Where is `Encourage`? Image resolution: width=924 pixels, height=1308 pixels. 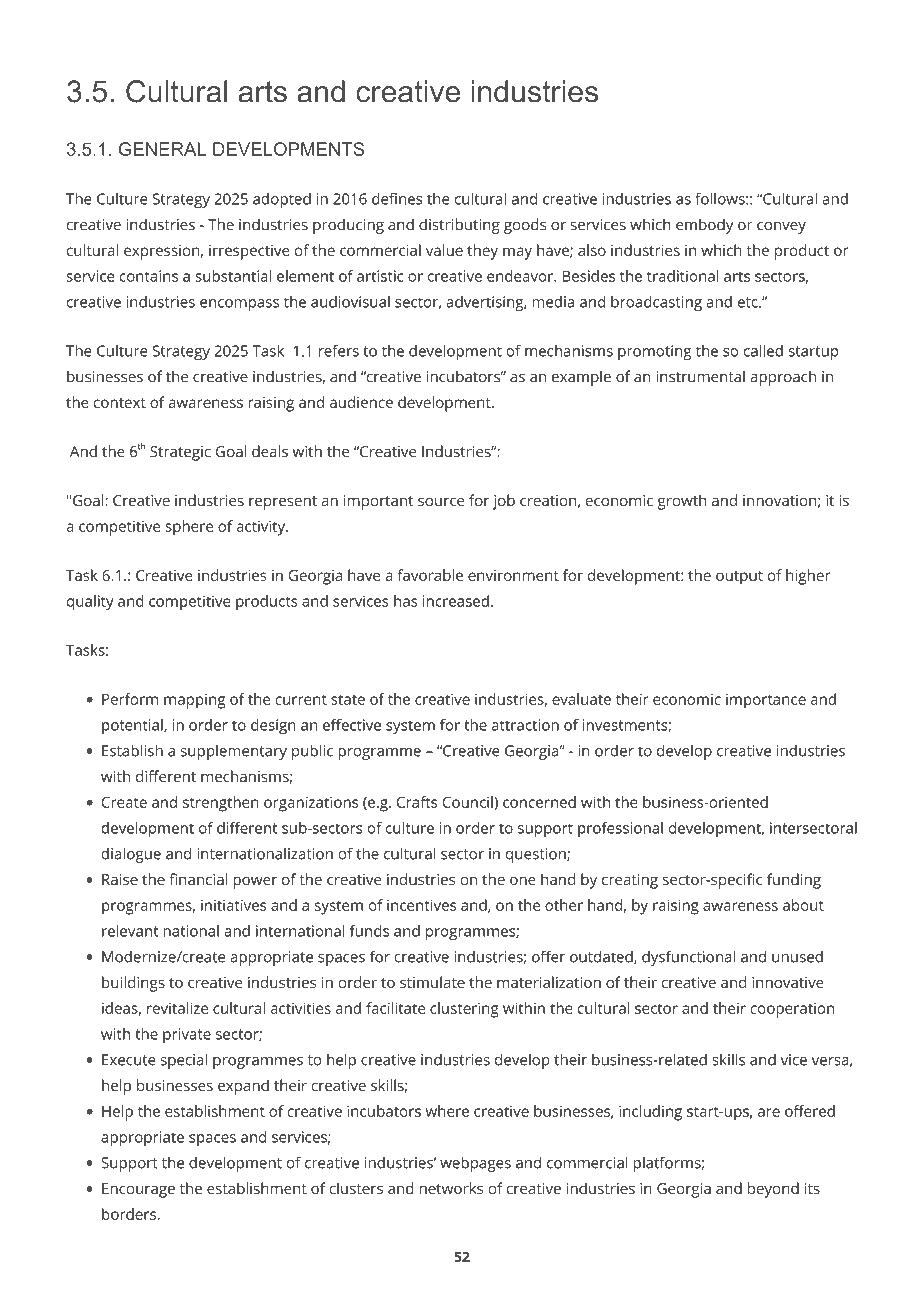
Encourage is located at coordinates (138, 1190).
